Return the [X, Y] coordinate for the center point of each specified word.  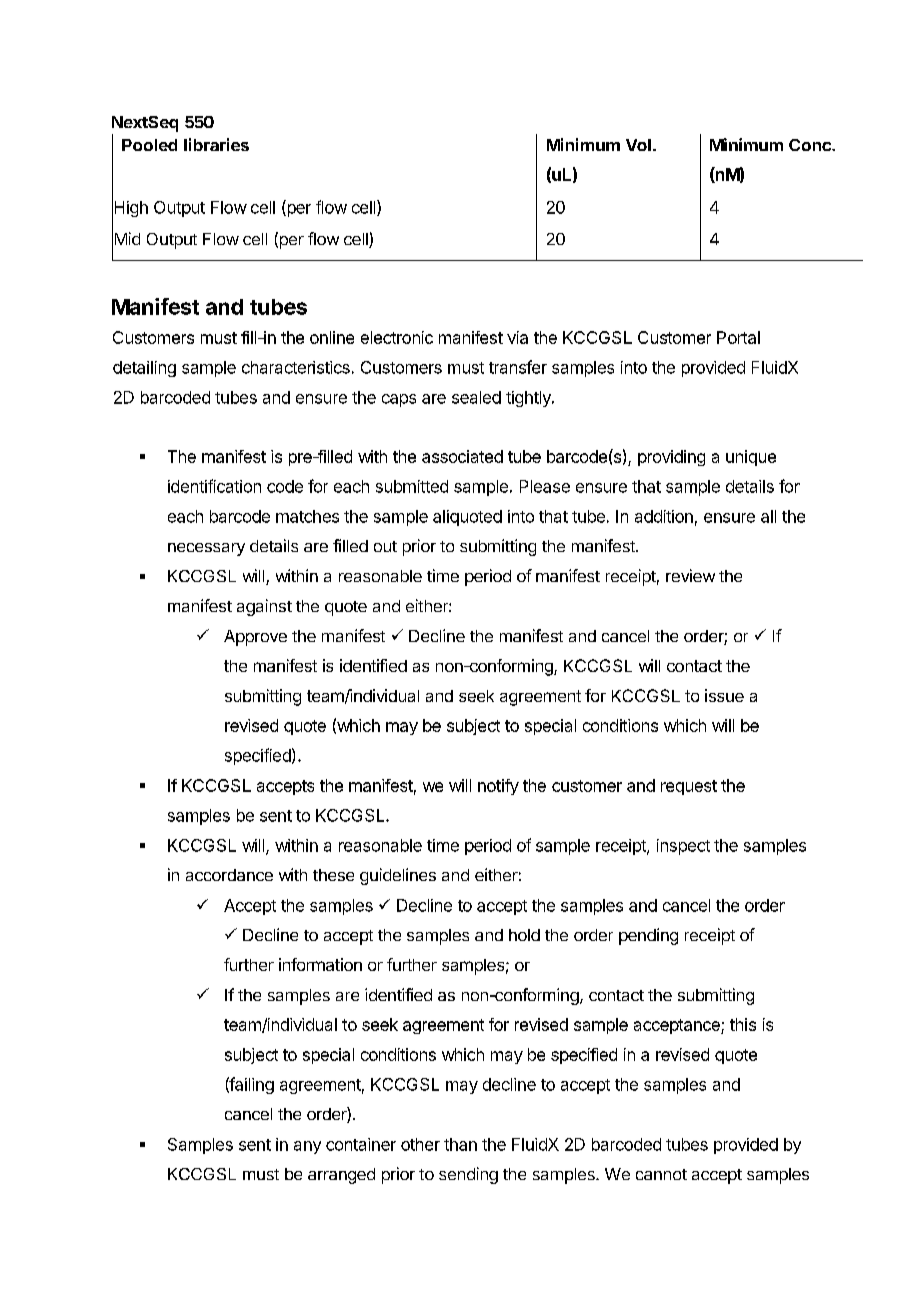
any [307, 1147]
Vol [638, 145]
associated [462, 456]
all [768, 516]
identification [214, 486]
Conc [811, 145]
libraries [216, 144]
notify [498, 787]
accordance [229, 875]
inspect [683, 847]
